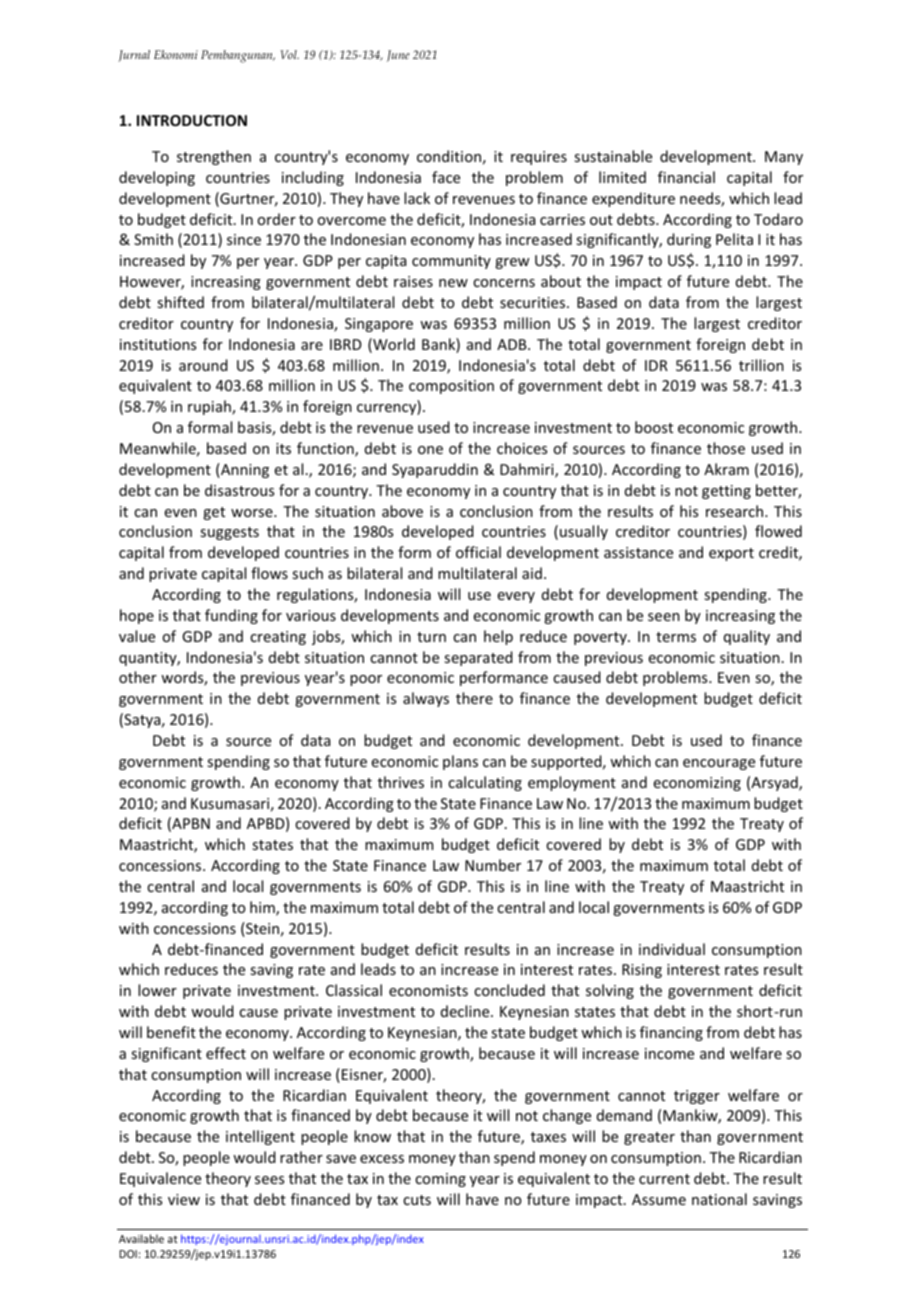 The height and width of the screenshot is (1307, 924). What do you see at coordinates (686, 177) in the screenshot?
I see `financial` at bounding box center [686, 177].
